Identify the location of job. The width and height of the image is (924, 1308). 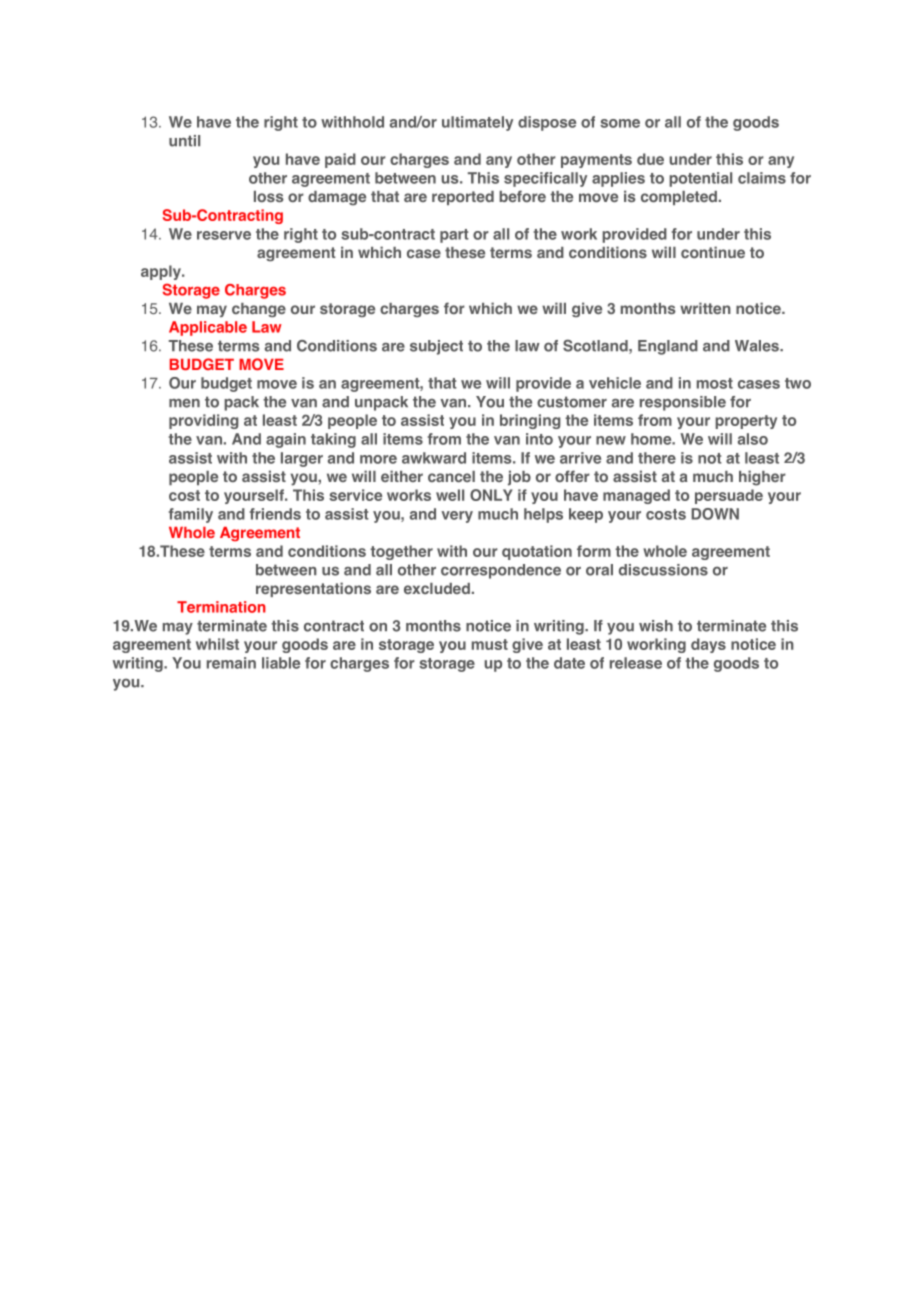
(519, 478).
